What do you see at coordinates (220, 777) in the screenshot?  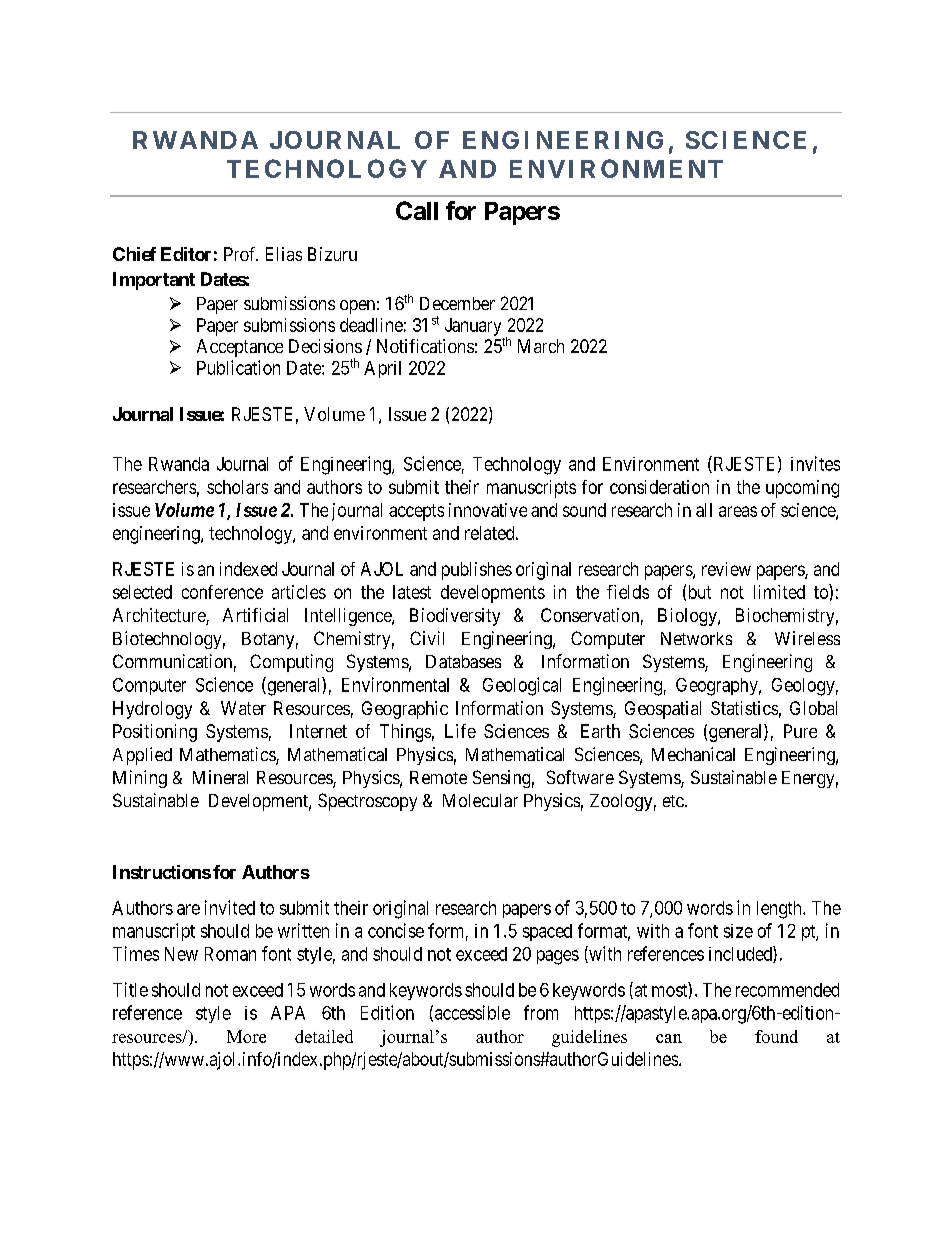 I see `Mineral` at bounding box center [220, 777].
